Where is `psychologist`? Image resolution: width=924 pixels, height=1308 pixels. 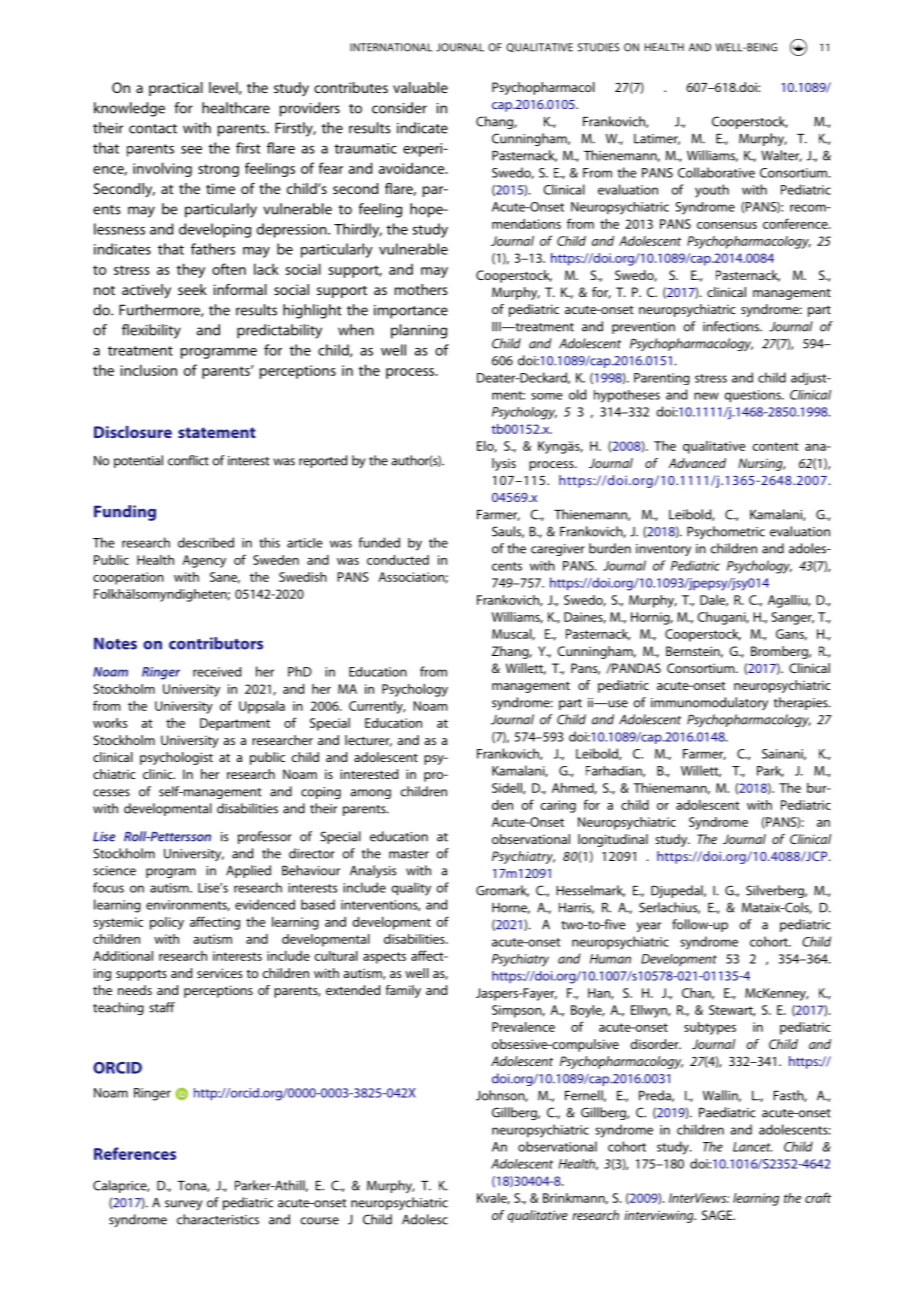 psychologist is located at coordinates (176, 758).
